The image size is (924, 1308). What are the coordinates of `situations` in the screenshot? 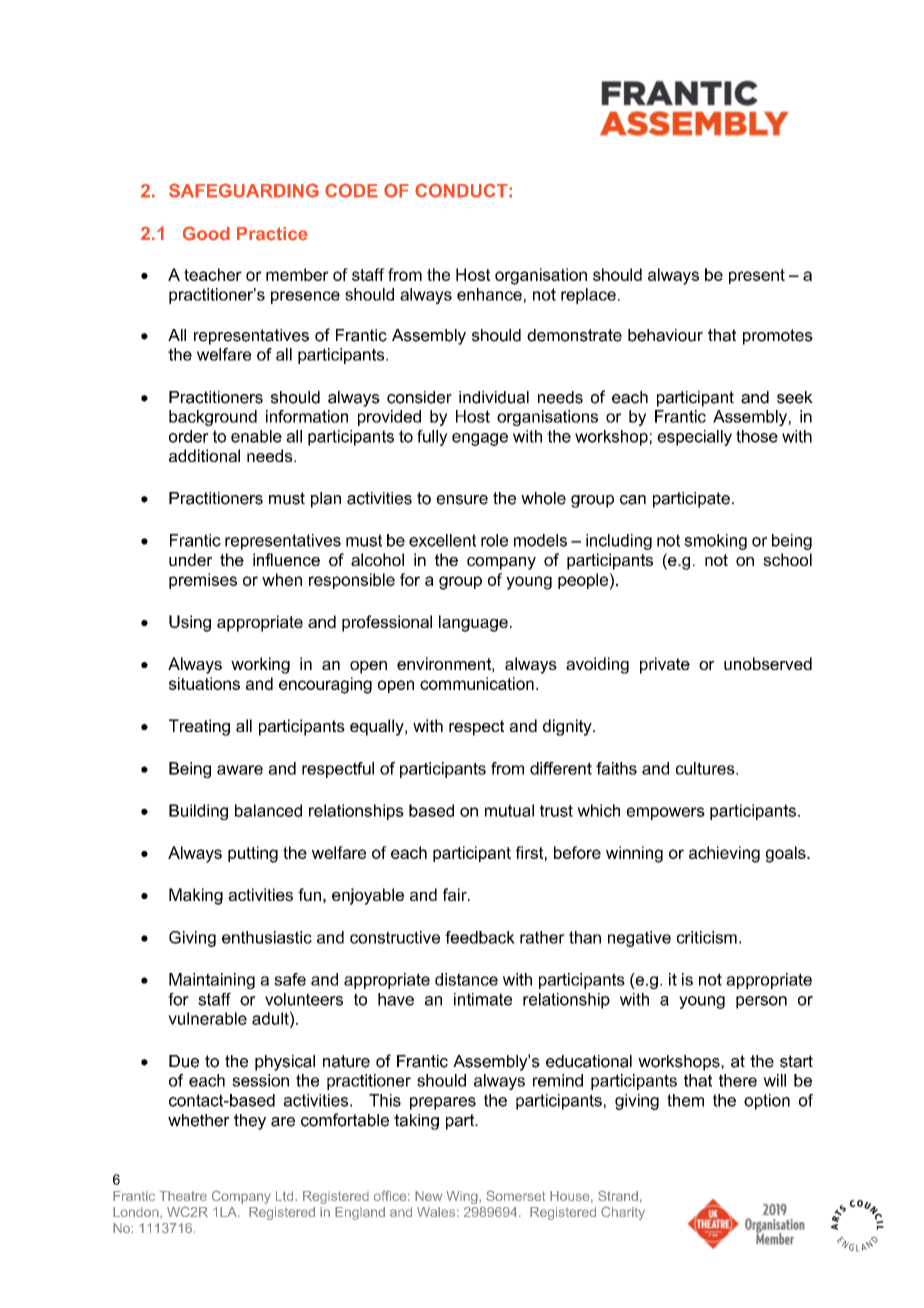 It's located at (204, 683).
